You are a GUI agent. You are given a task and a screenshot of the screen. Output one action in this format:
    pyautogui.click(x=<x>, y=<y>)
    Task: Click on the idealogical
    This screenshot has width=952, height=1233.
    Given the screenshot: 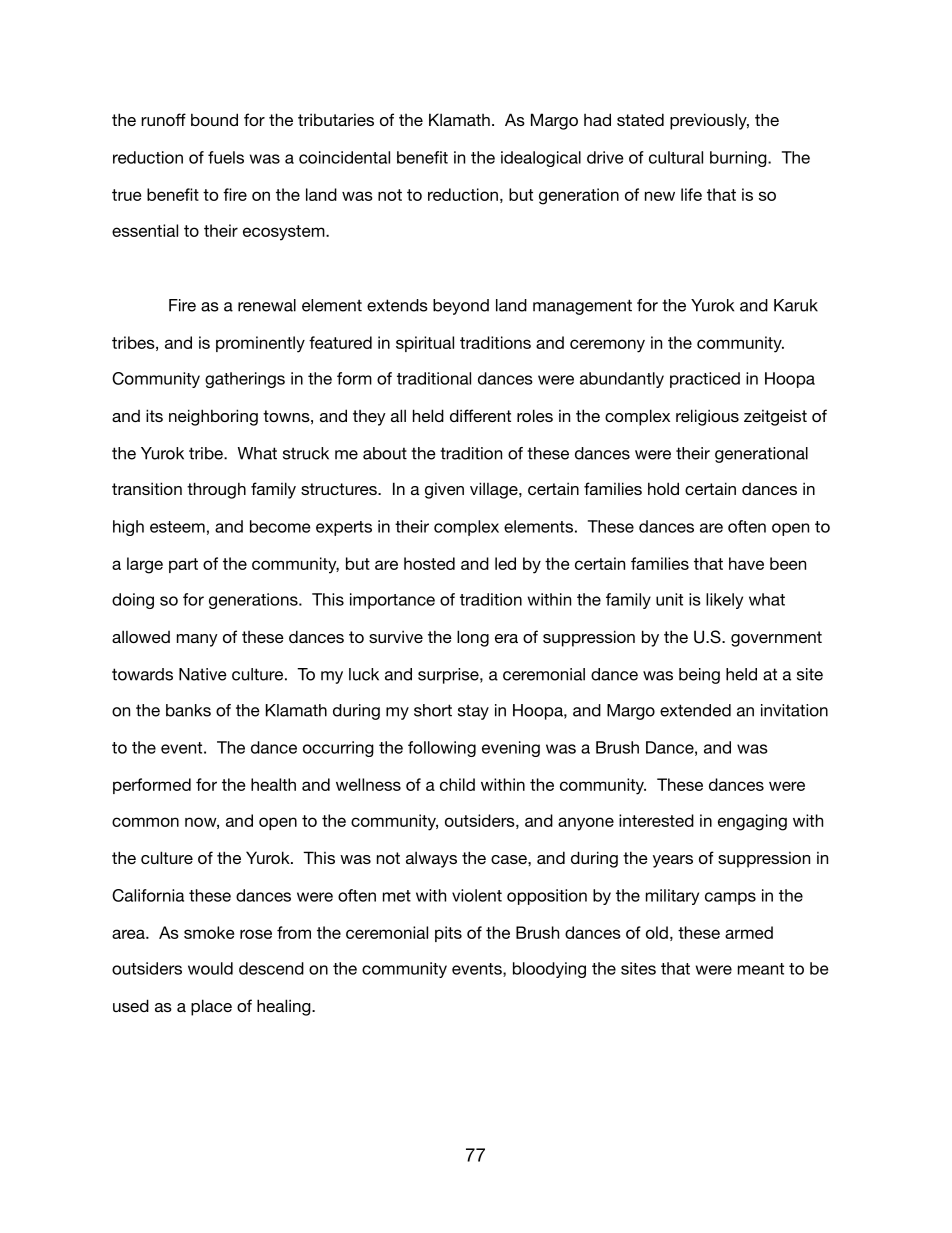 What is the action you would take?
    pyautogui.click(x=541, y=159)
